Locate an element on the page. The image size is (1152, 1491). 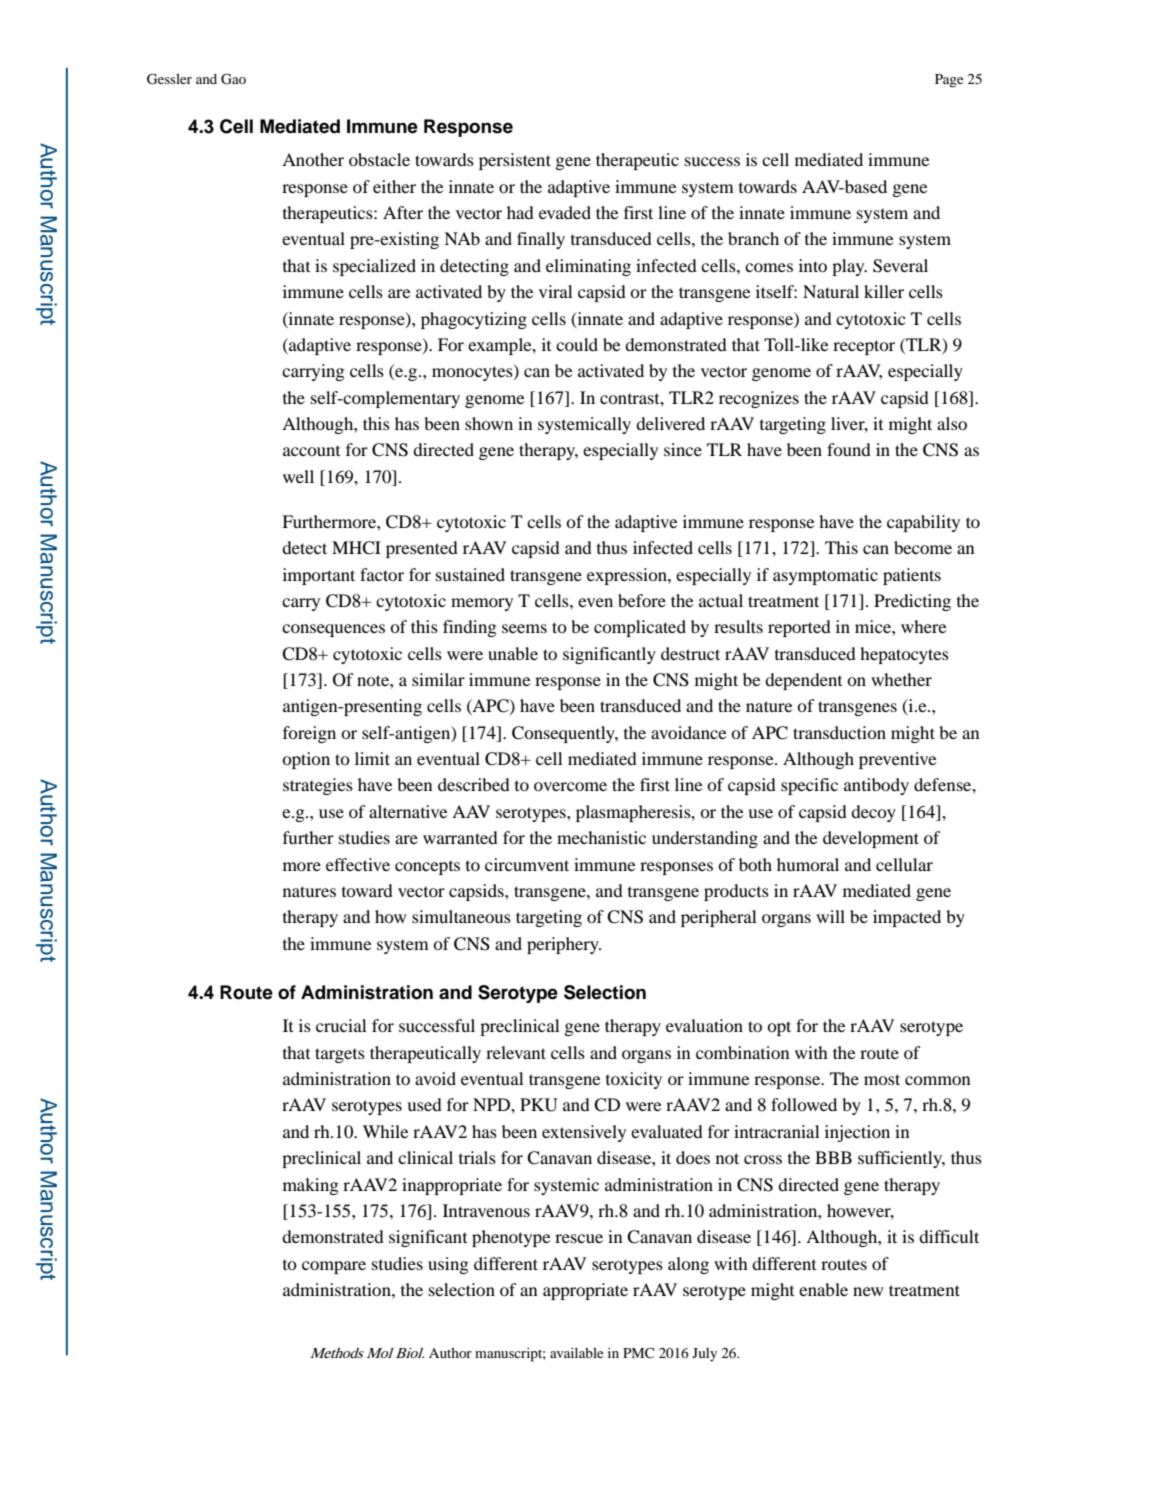
persistent is located at coordinates (515, 161).
